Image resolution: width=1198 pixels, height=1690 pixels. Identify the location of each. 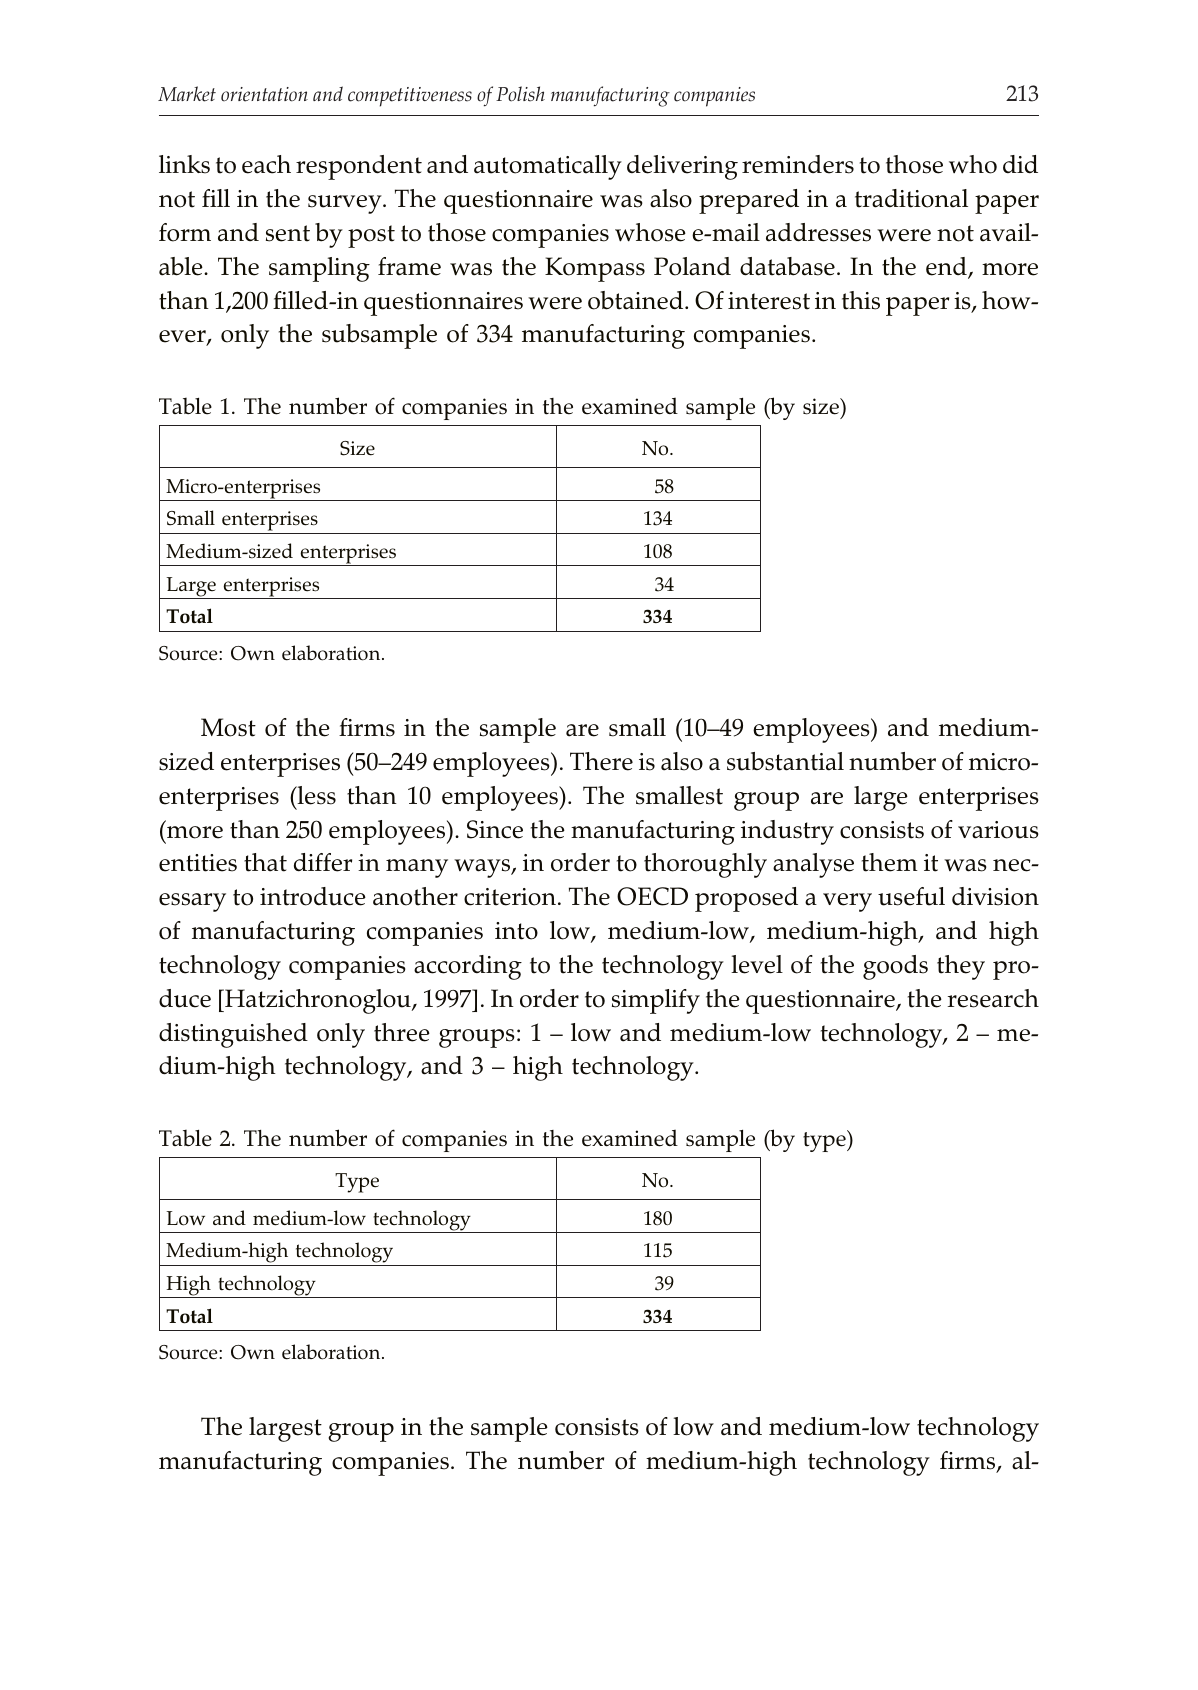
(266, 164).
